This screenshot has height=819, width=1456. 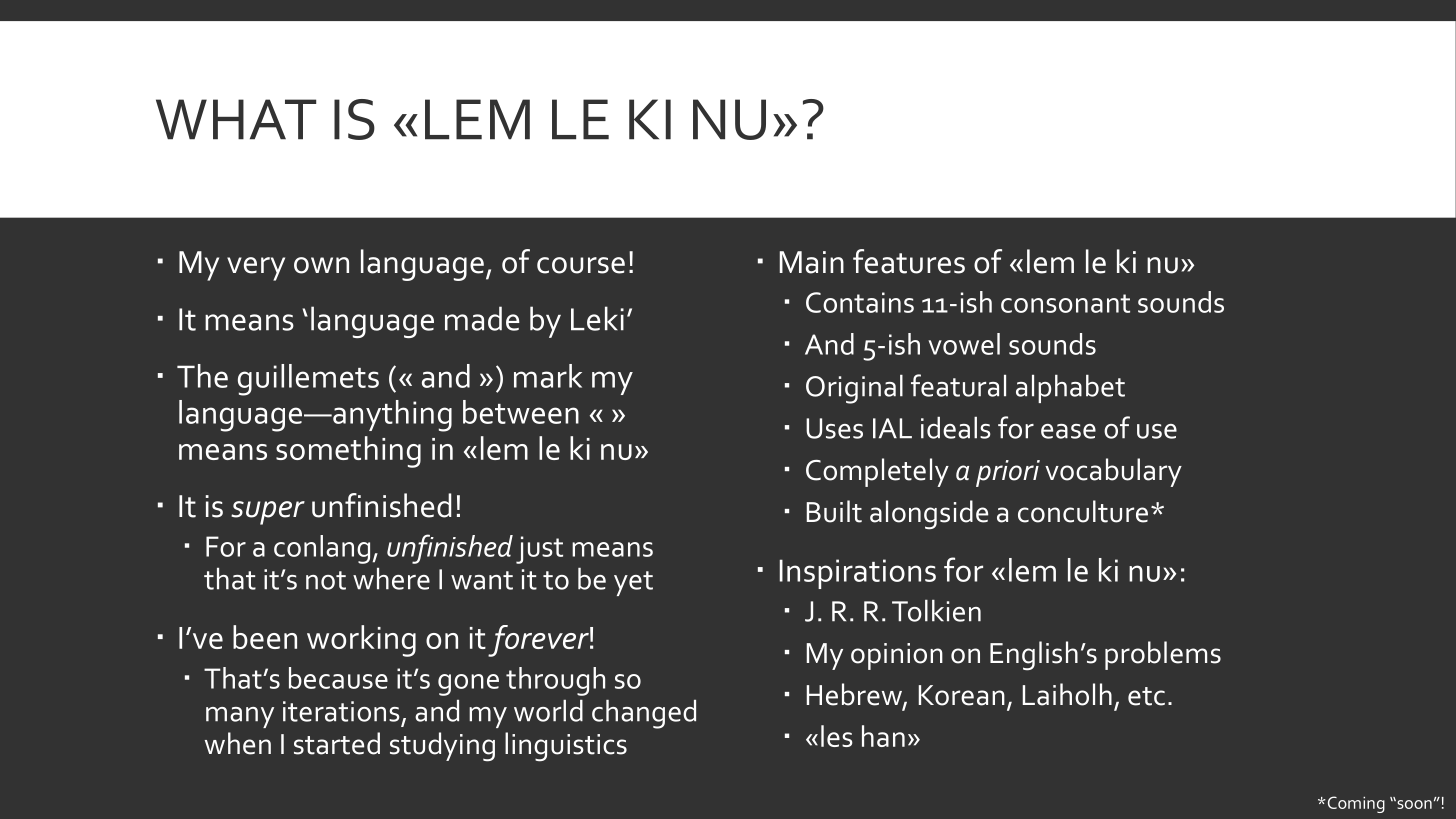 What do you see at coordinates (936, 611) in the screenshot?
I see `Tolkien` at bounding box center [936, 611].
